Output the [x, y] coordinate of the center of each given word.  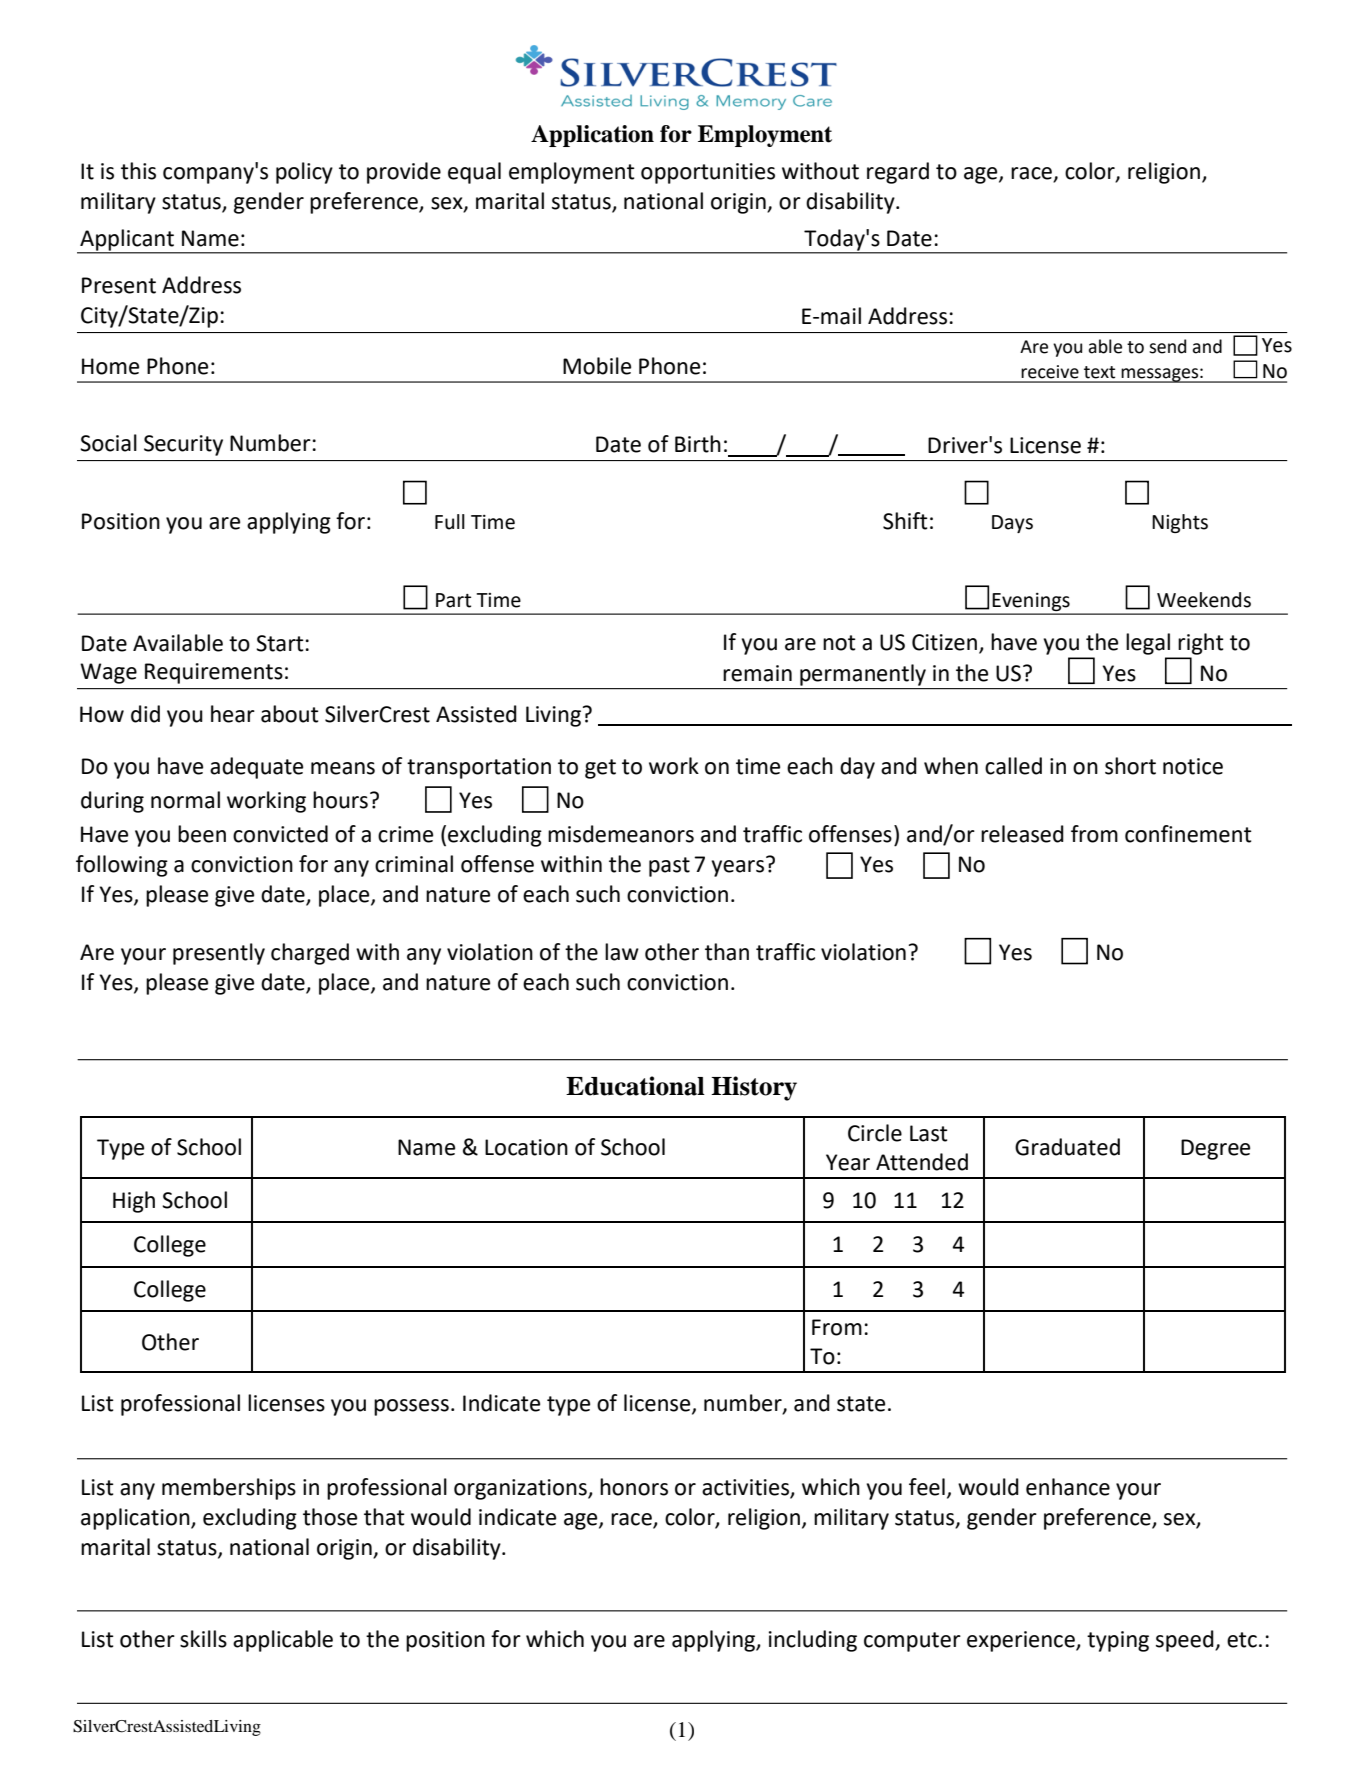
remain [757, 673]
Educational [635, 1086]
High [134, 1202]
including [813, 1641]
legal [1148, 644]
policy [304, 173]
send [1167, 346]
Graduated [1067, 1147]
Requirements [214, 673]
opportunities [708, 173]
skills [203, 1639]
